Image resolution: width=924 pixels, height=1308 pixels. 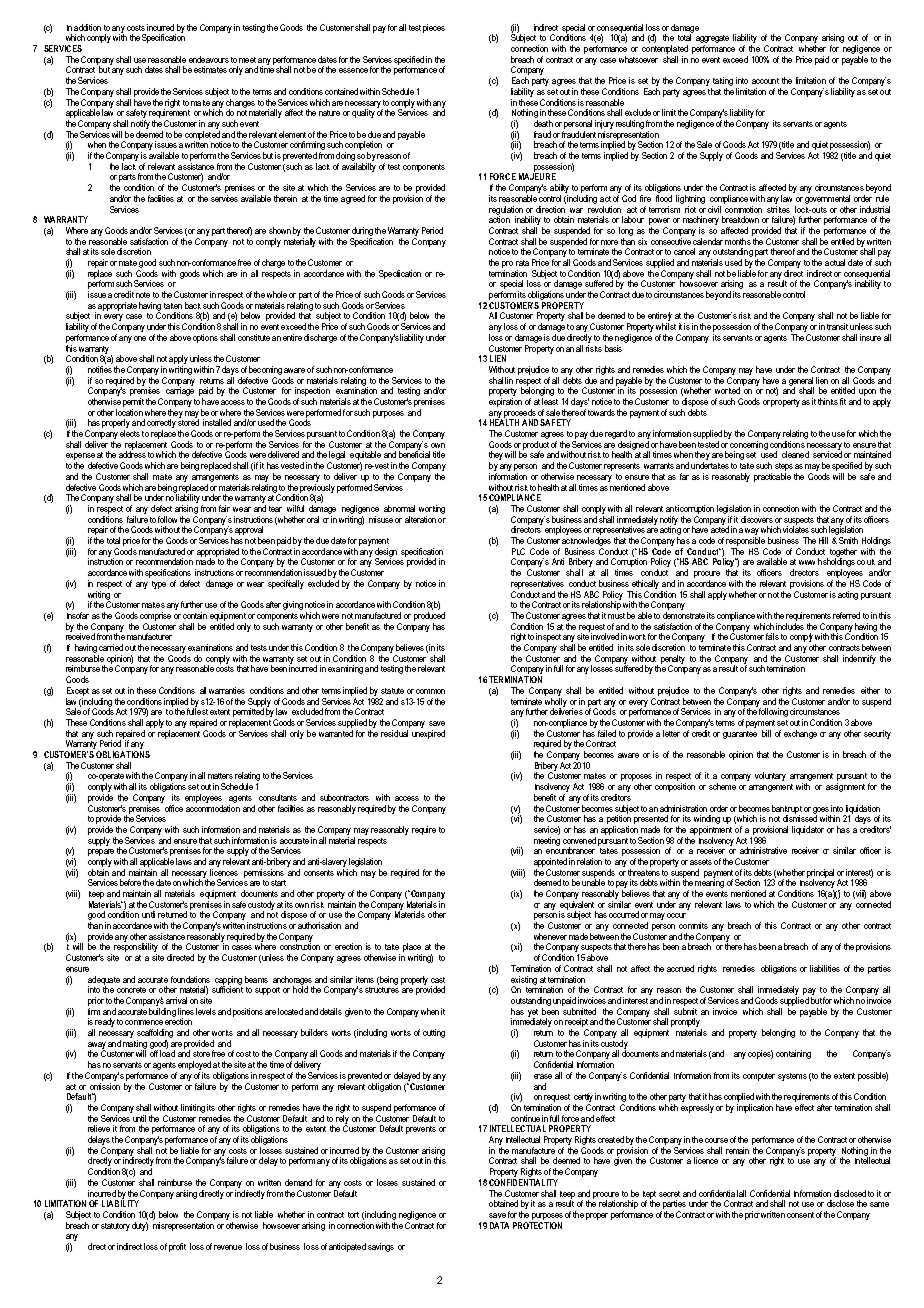 What do you see at coordinates (772, 636) in the page?
I see `fails` at bounding box center [772, 636].
